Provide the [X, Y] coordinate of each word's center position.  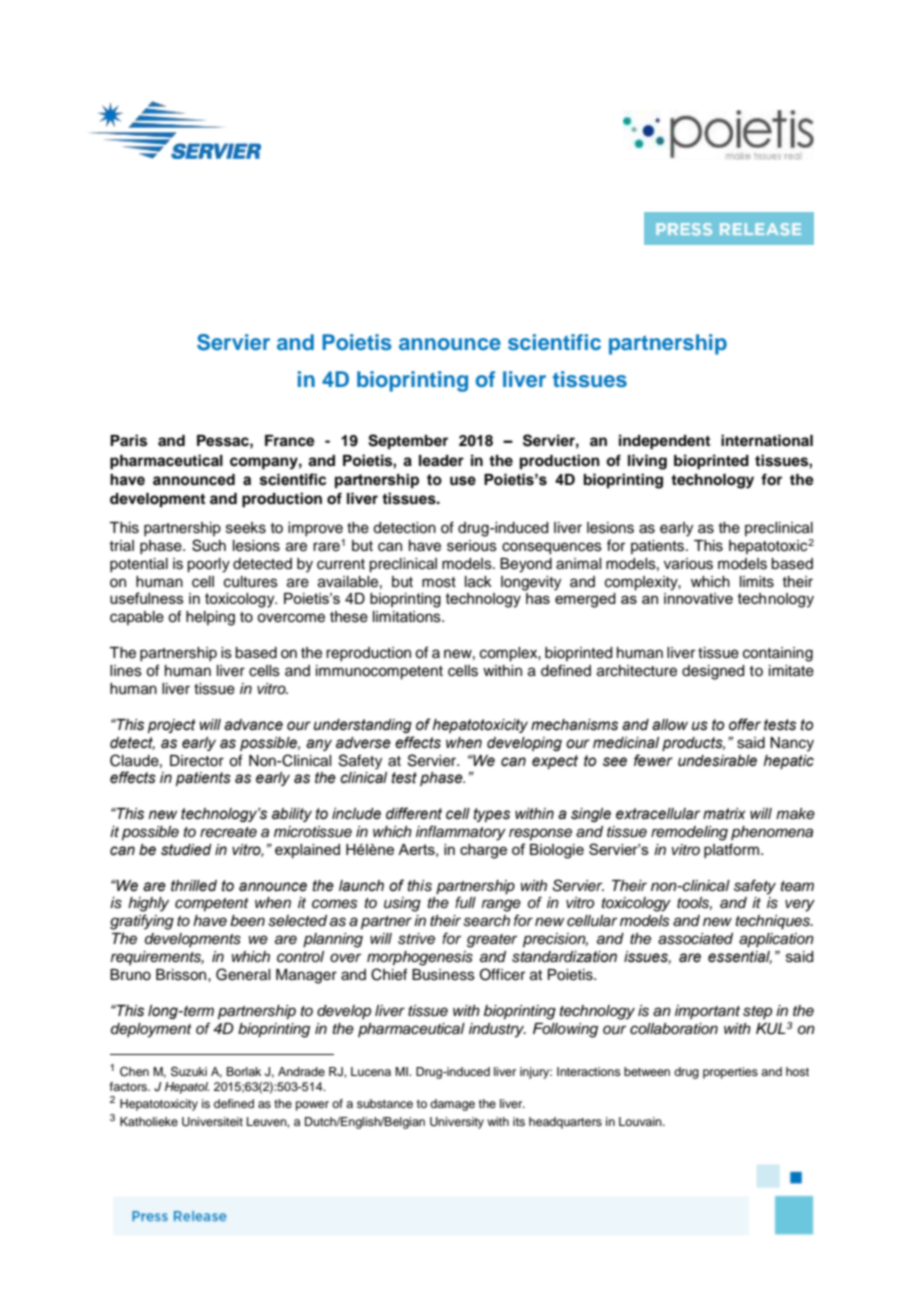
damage [452, 1105]
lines [126, 671]
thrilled [194, 886]
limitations [408, 617]
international [767, 440]
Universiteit [212, 1122]
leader [441, 461]
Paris [128, 440]
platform [731, 850]
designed [713, 672]
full [465, 902]
